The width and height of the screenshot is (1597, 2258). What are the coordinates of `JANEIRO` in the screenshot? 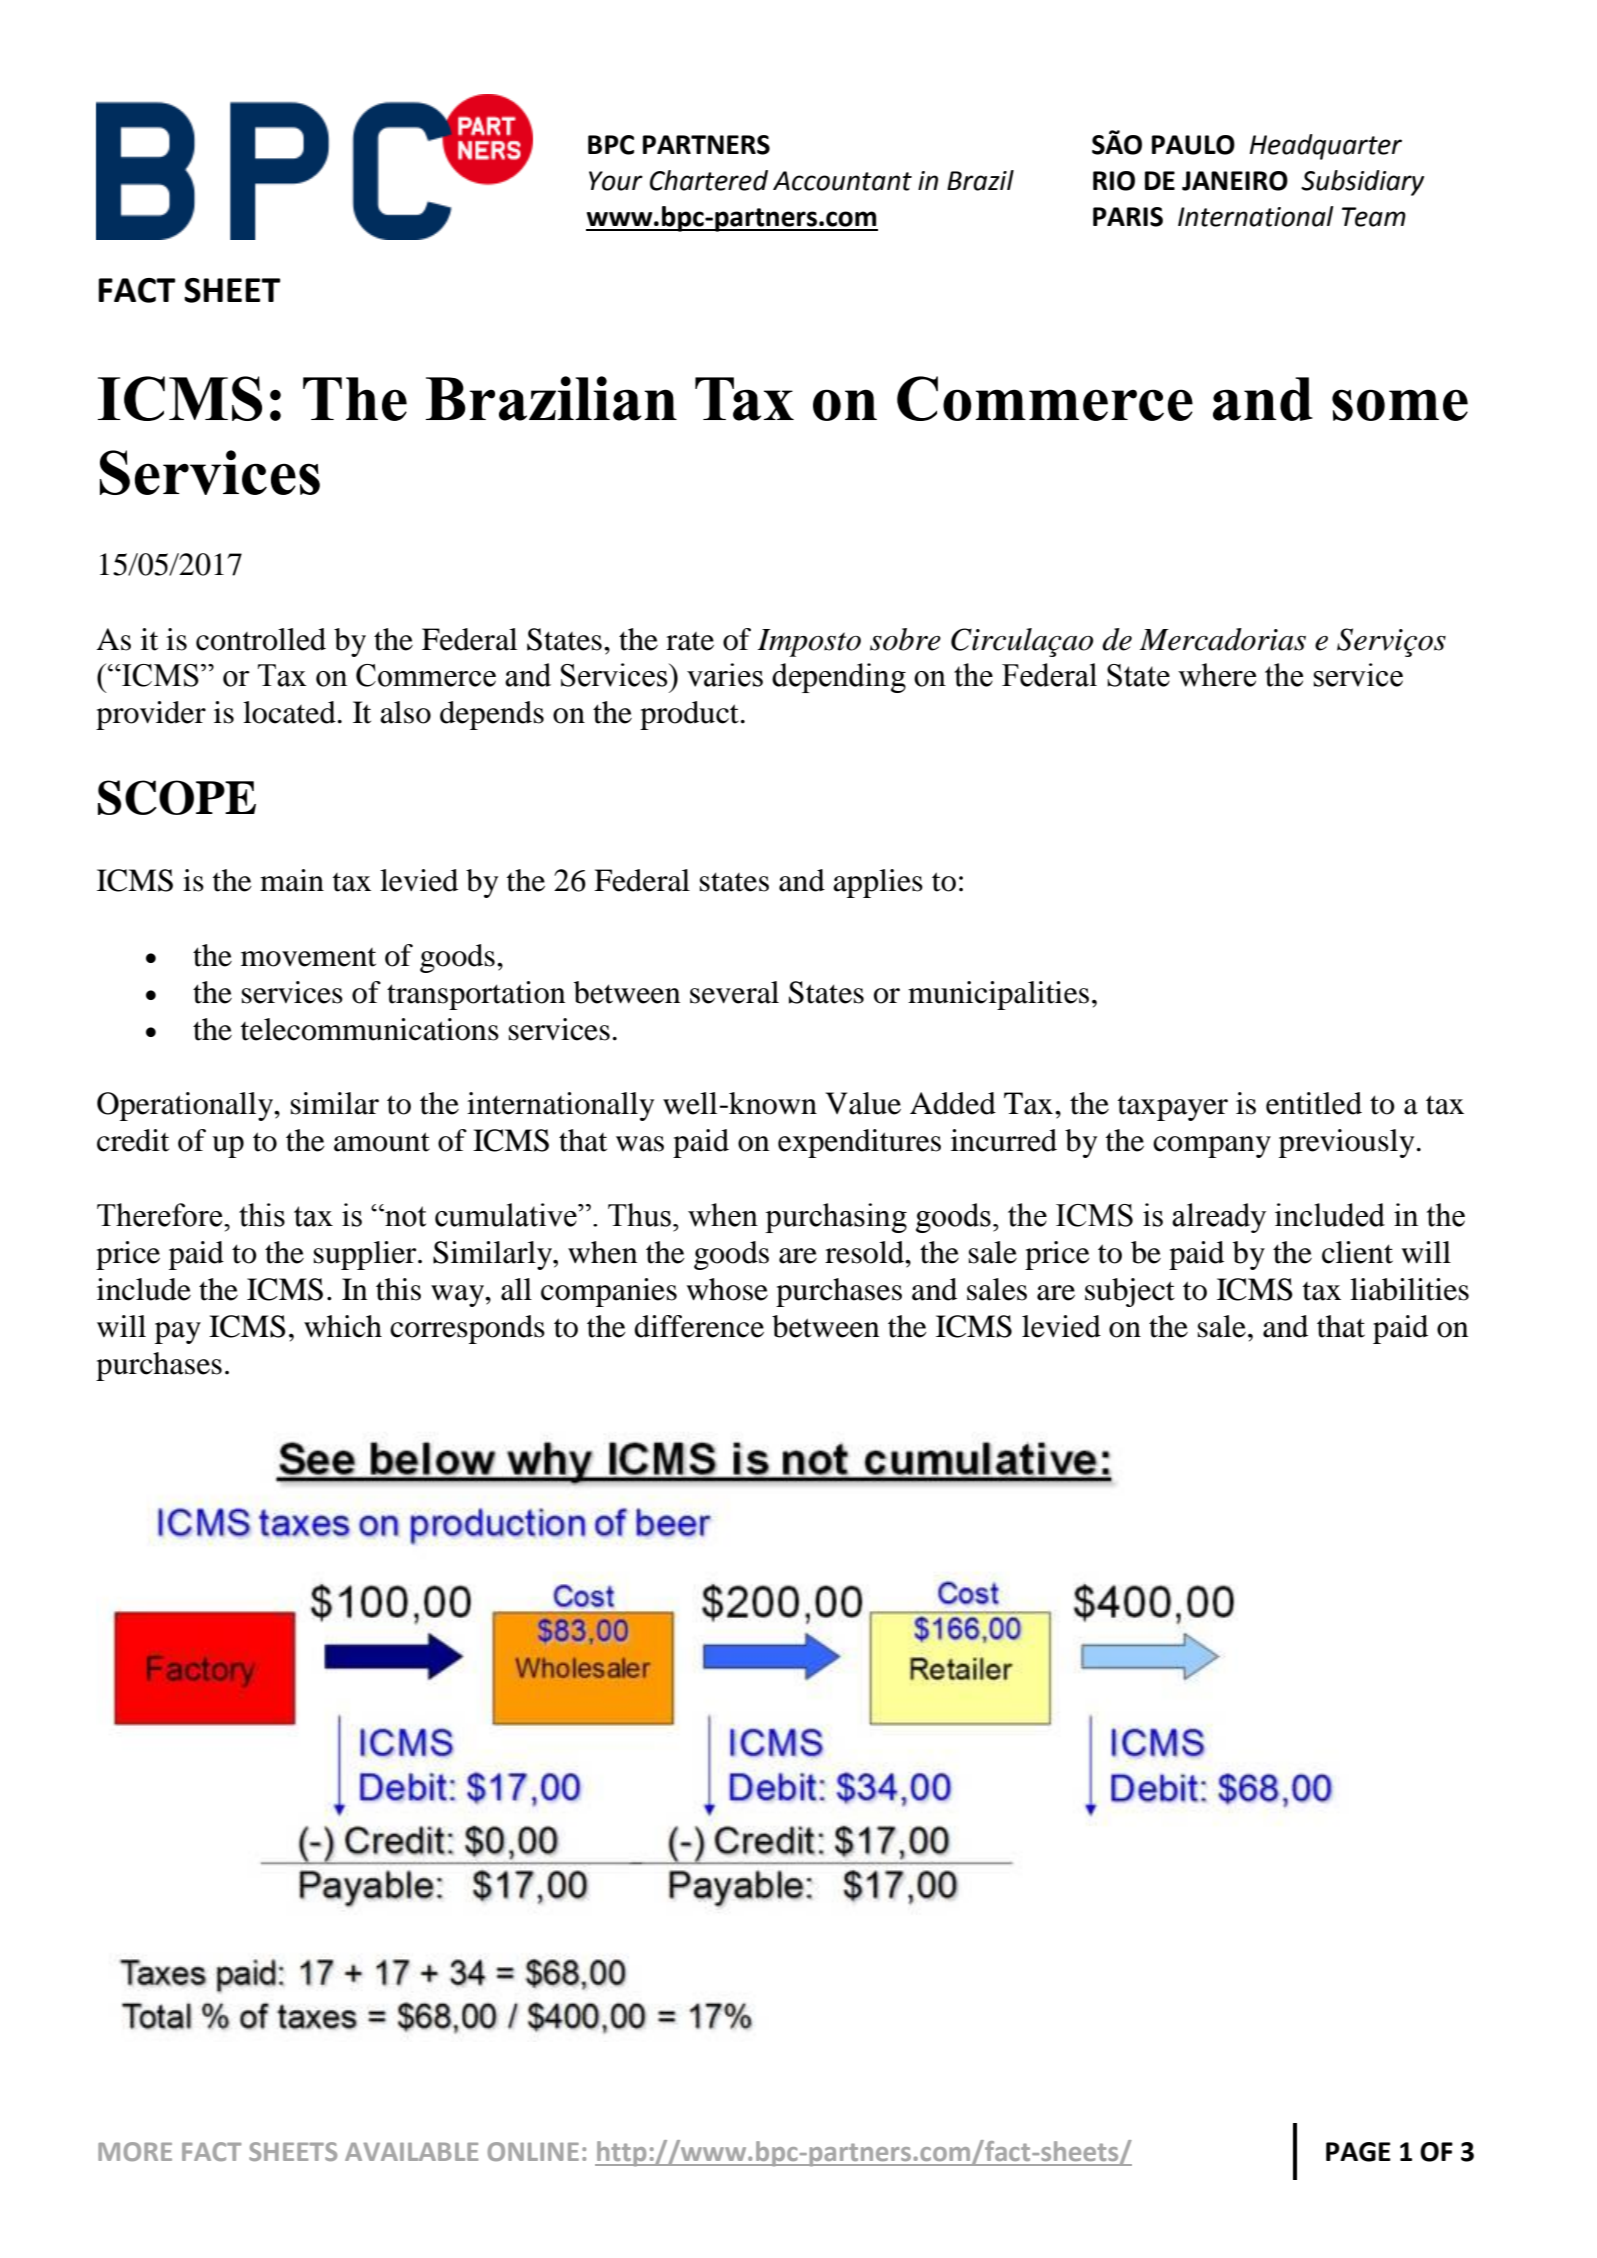 It's located at (1235, 181).
